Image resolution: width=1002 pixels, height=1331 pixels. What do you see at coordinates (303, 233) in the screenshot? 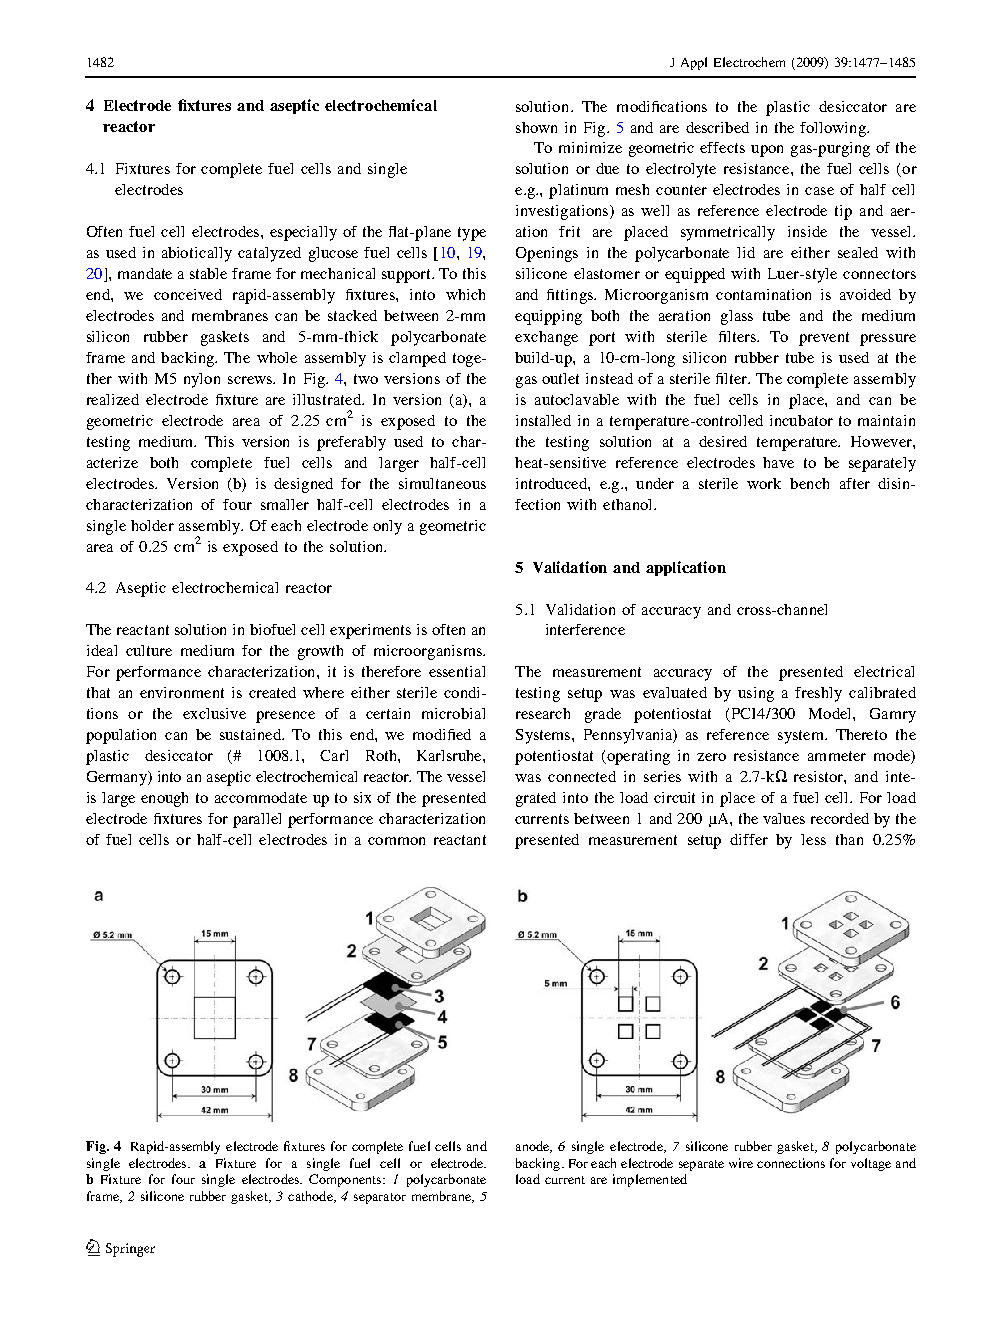
I see `especially` at bounding box center [303, 233].
